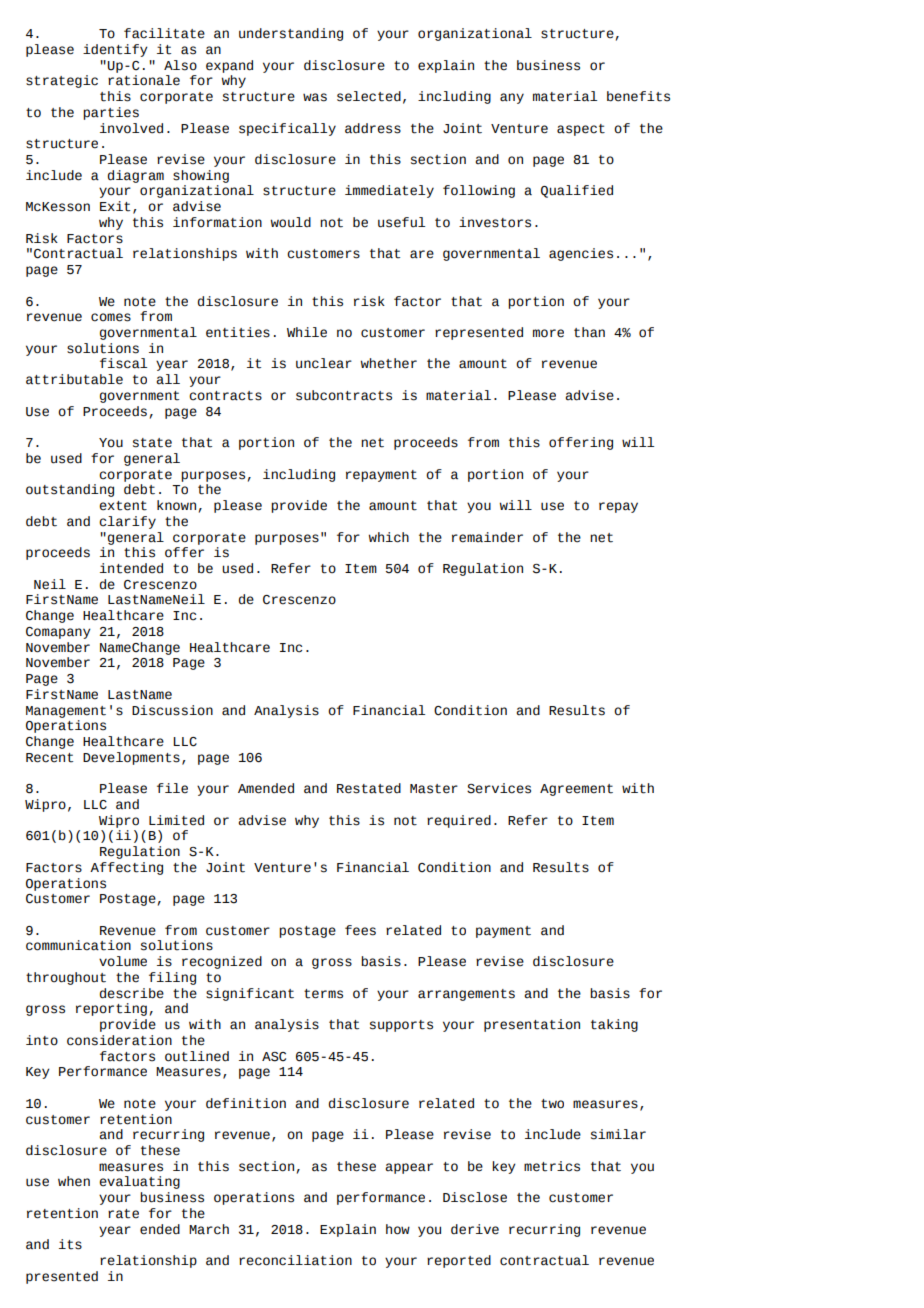  I want to click on fees, so click(360, 930).
